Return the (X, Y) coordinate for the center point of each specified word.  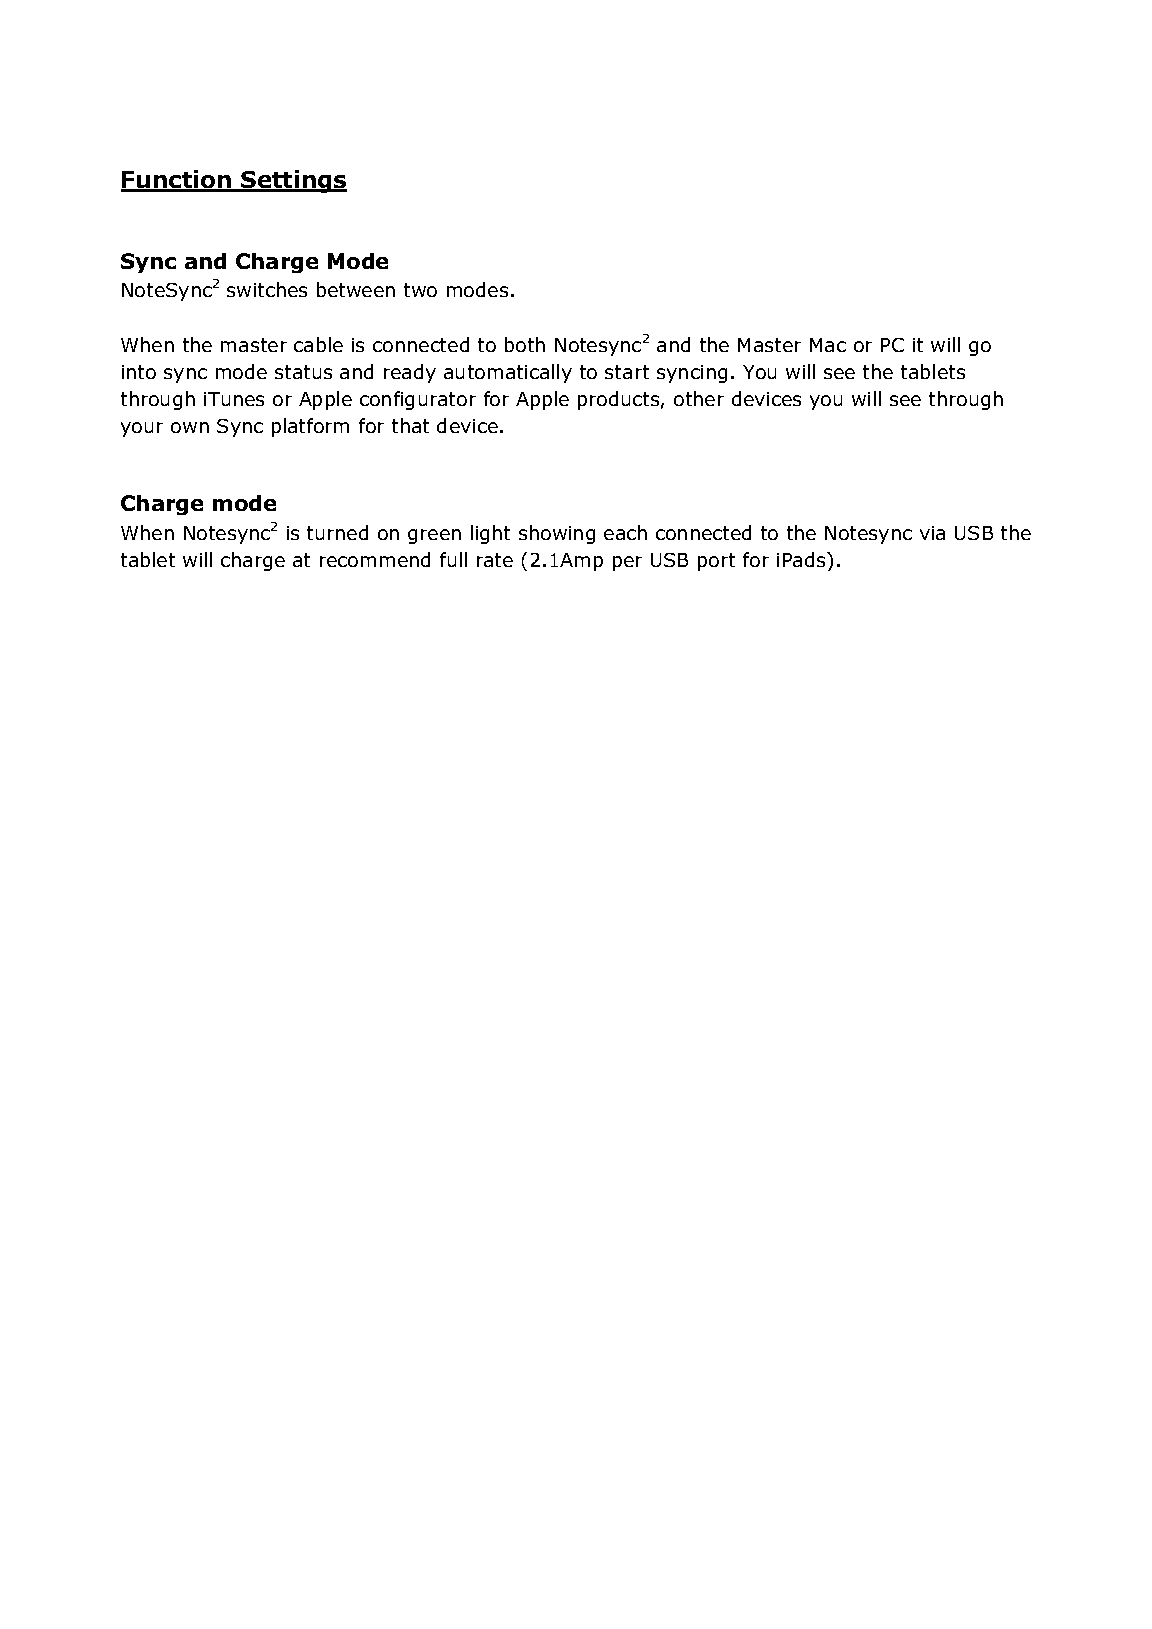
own (190, 427)
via (932, 533)
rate (495, 560)
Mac (828, 345)
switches (267, 289)
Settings (293, 181)
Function (177, 180)
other (699, 398)
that (410, 425)
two (420, 290)
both (525, 344)
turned (337, 532)
